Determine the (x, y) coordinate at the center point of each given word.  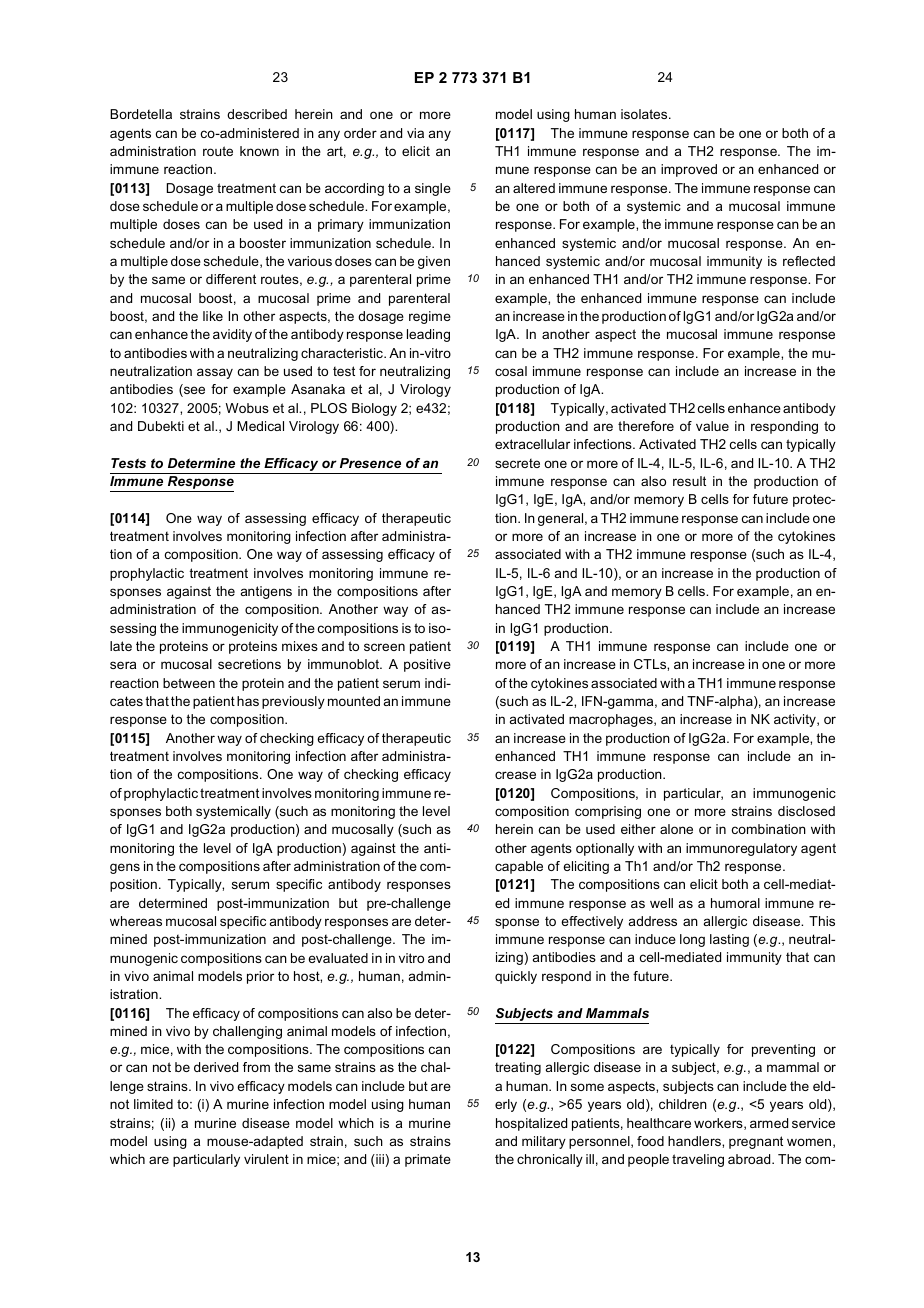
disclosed (806, 811)
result (689, 481)
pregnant (756, 1142)
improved (689, 170)
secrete (517, 463)
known (259, 151)
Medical (260, 426)
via (415, 133)
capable (519, 867)
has (248, 701)
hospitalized (531, 1124)
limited (153, 1104)
